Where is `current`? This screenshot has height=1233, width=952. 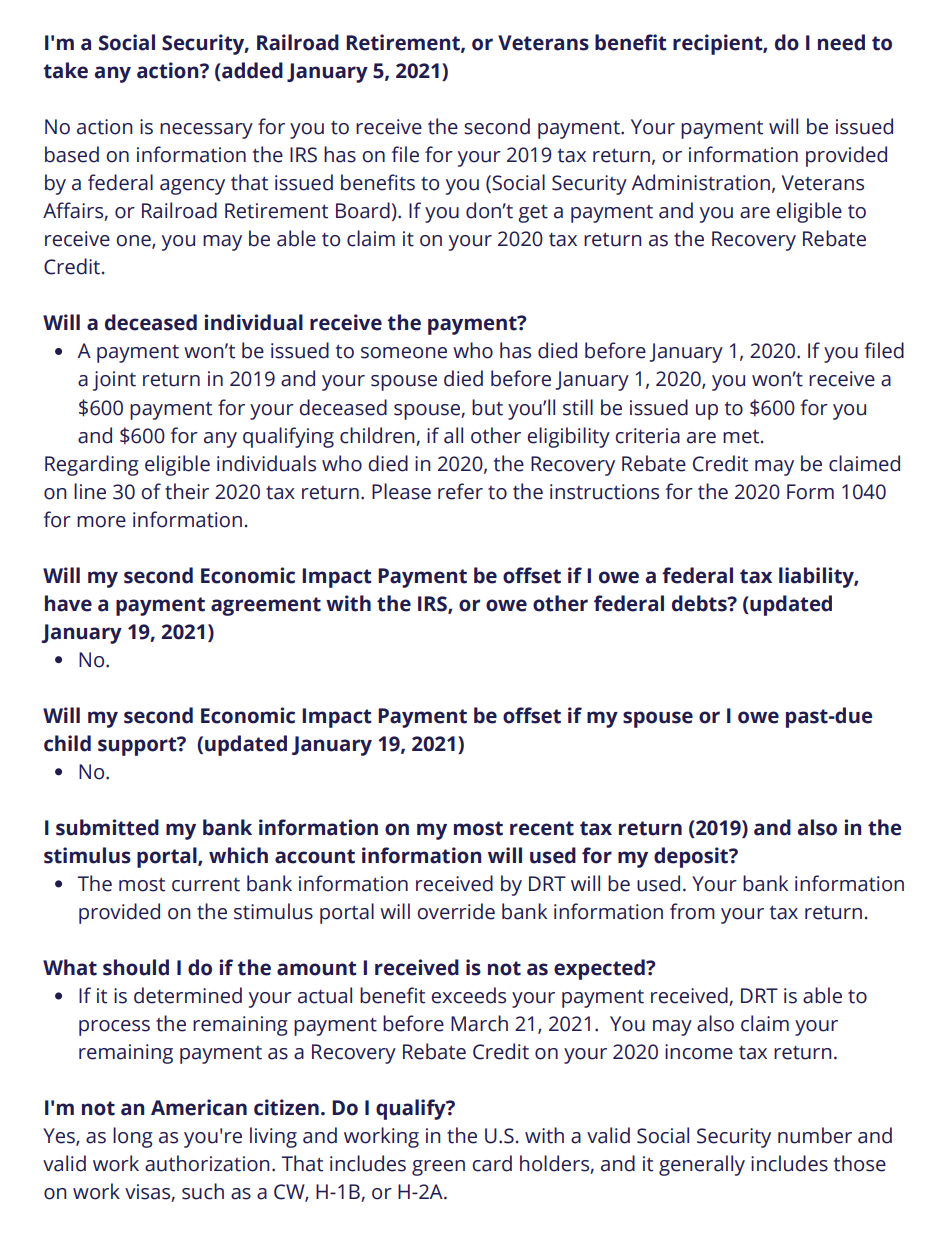 current is located at coordinates (206, 885).
